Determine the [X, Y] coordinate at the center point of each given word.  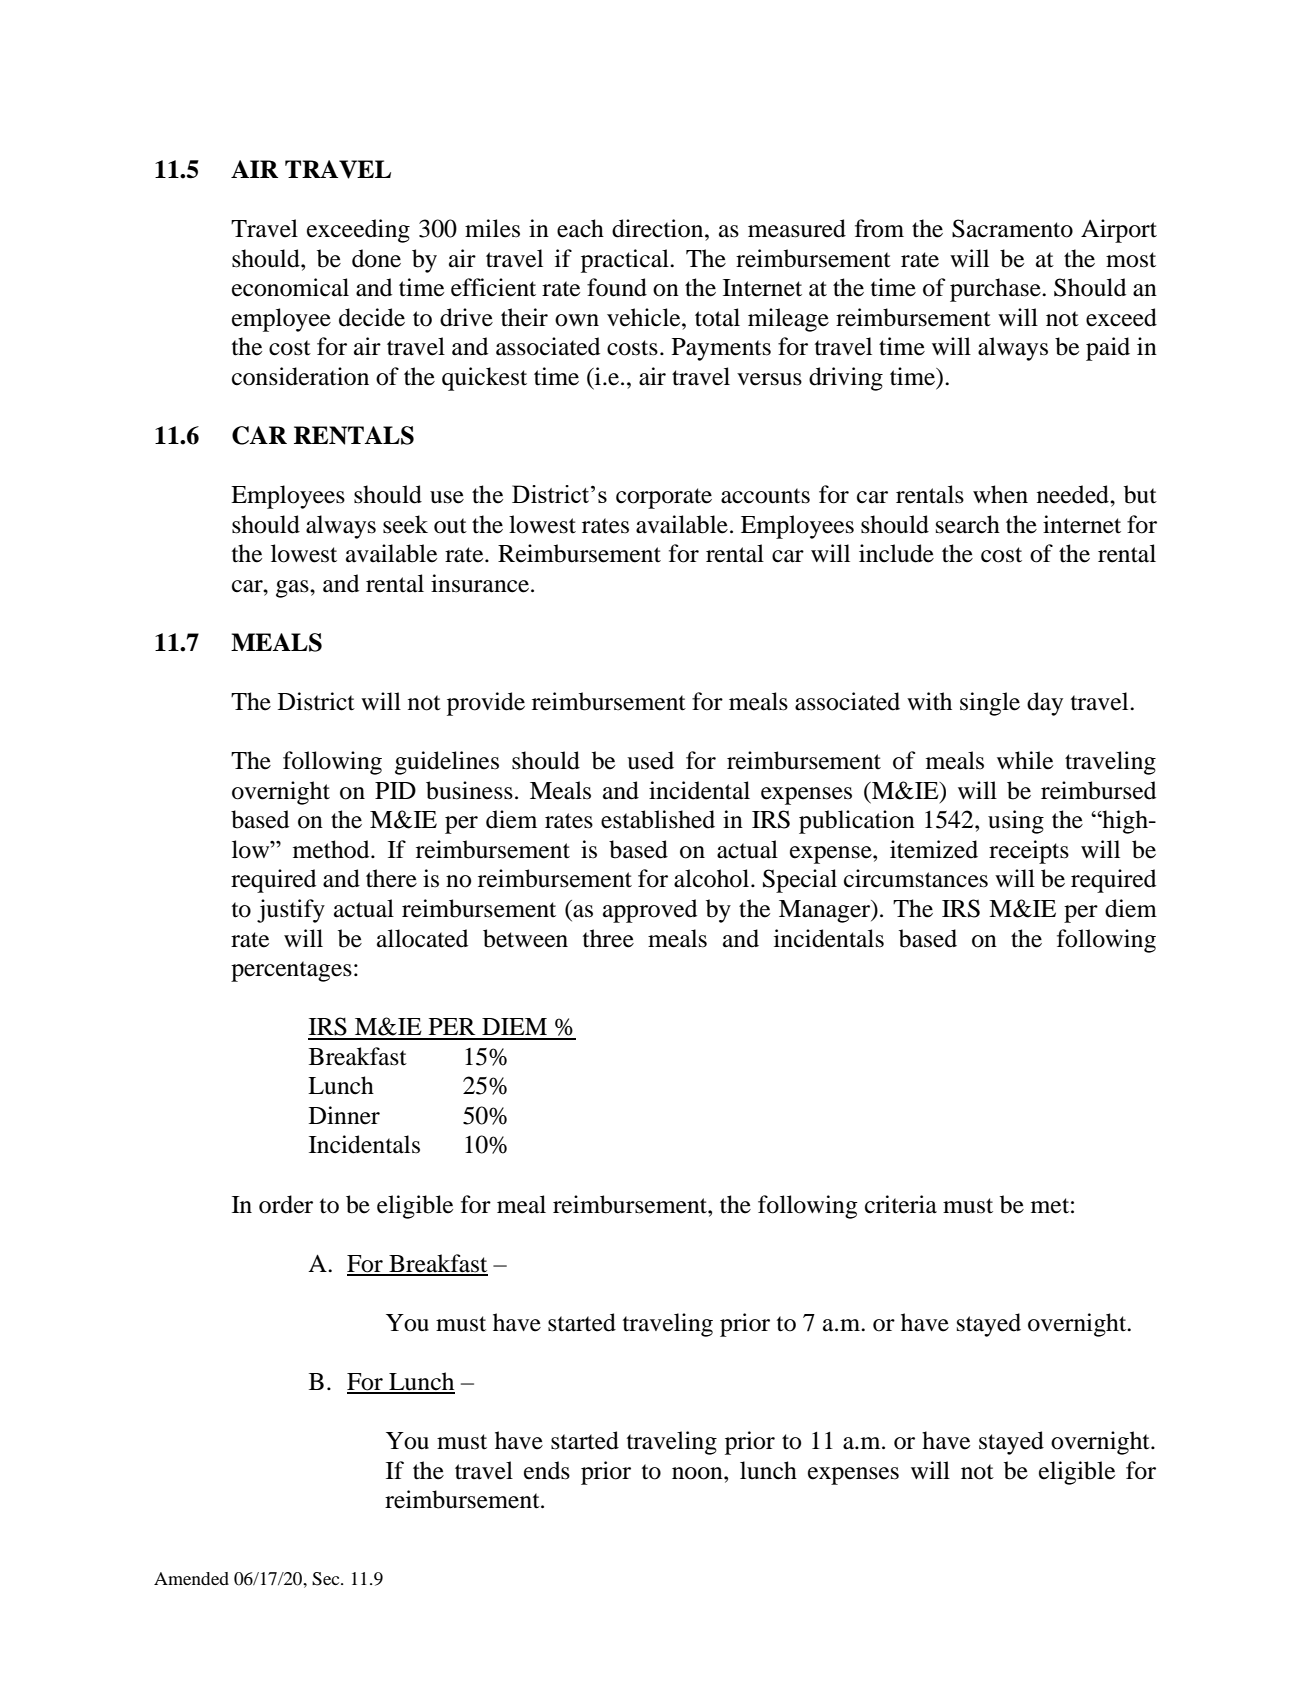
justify [291, 911]
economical [290, 287]
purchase [996, 290]
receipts [1029, 852]
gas [293, 589]
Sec [327, 1579]
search [968, 524]
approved [650, 911]
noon [698, 1473]
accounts [765, 496]
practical [626, 261]
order [286, 1204]
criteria [901, 1204]
